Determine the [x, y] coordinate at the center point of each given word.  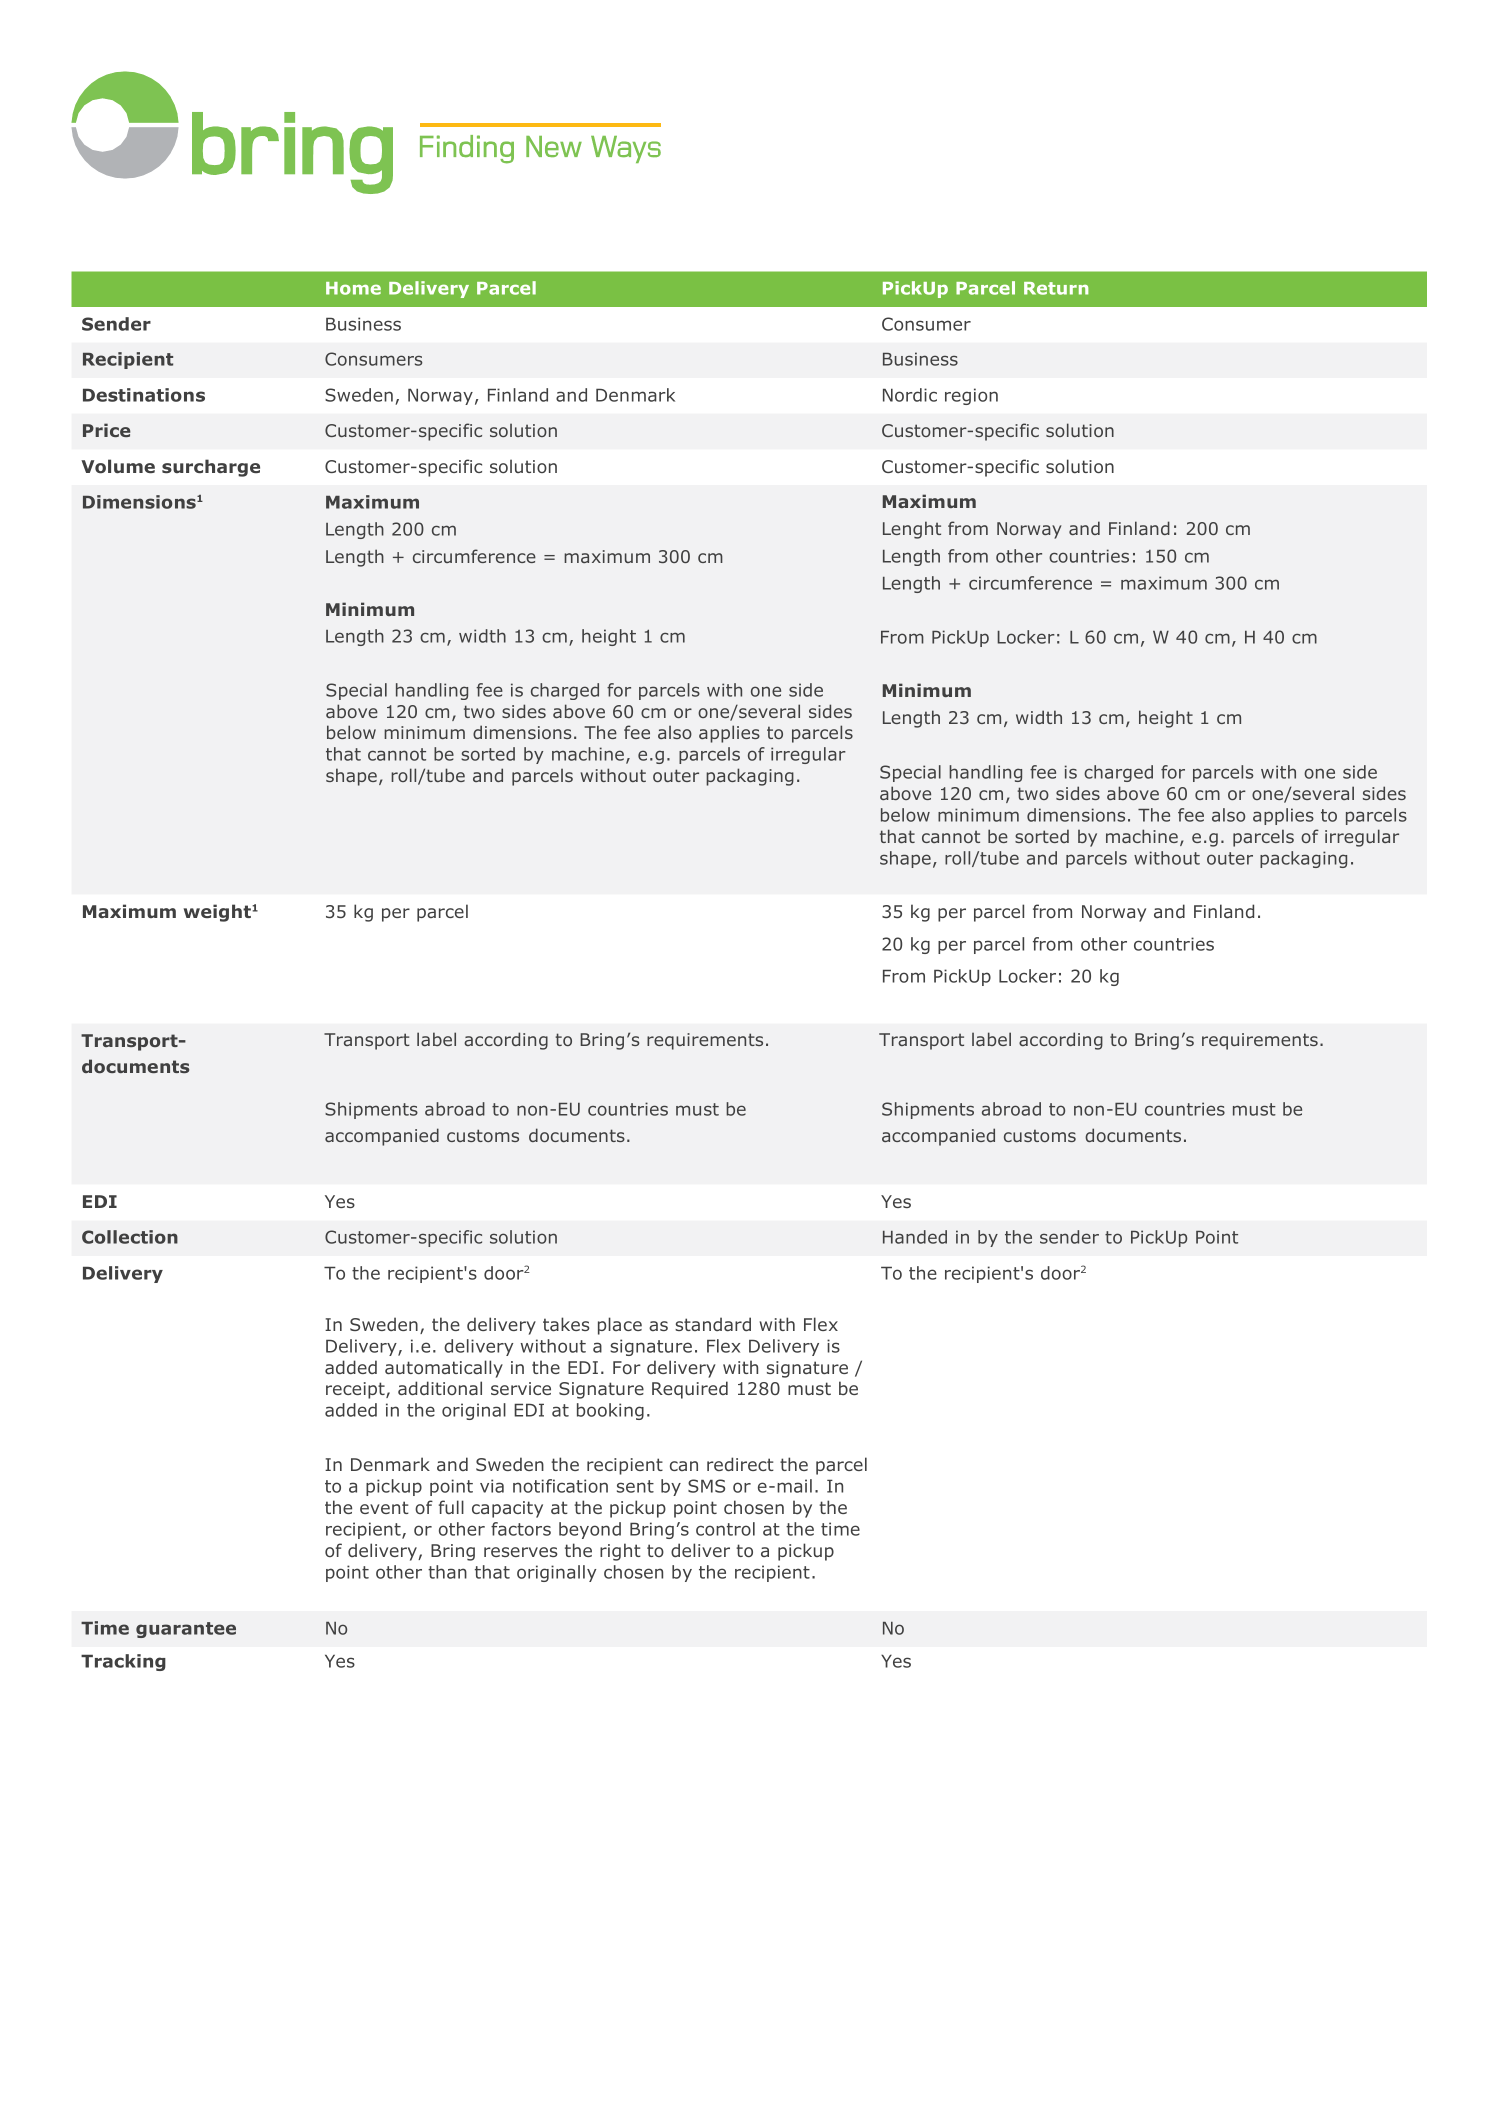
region [971, 396]
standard [713, 1324]
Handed [915, 1237]
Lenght [912, 530]
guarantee [186, 1630]
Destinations [144, 395]
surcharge [211, 468]
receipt [356, 1390]
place [620, 1326]
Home [353, 288]
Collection [130, 1237]
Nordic [910, 395]
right [620, 1552]
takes [566, 1324]
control [725, 1529]
